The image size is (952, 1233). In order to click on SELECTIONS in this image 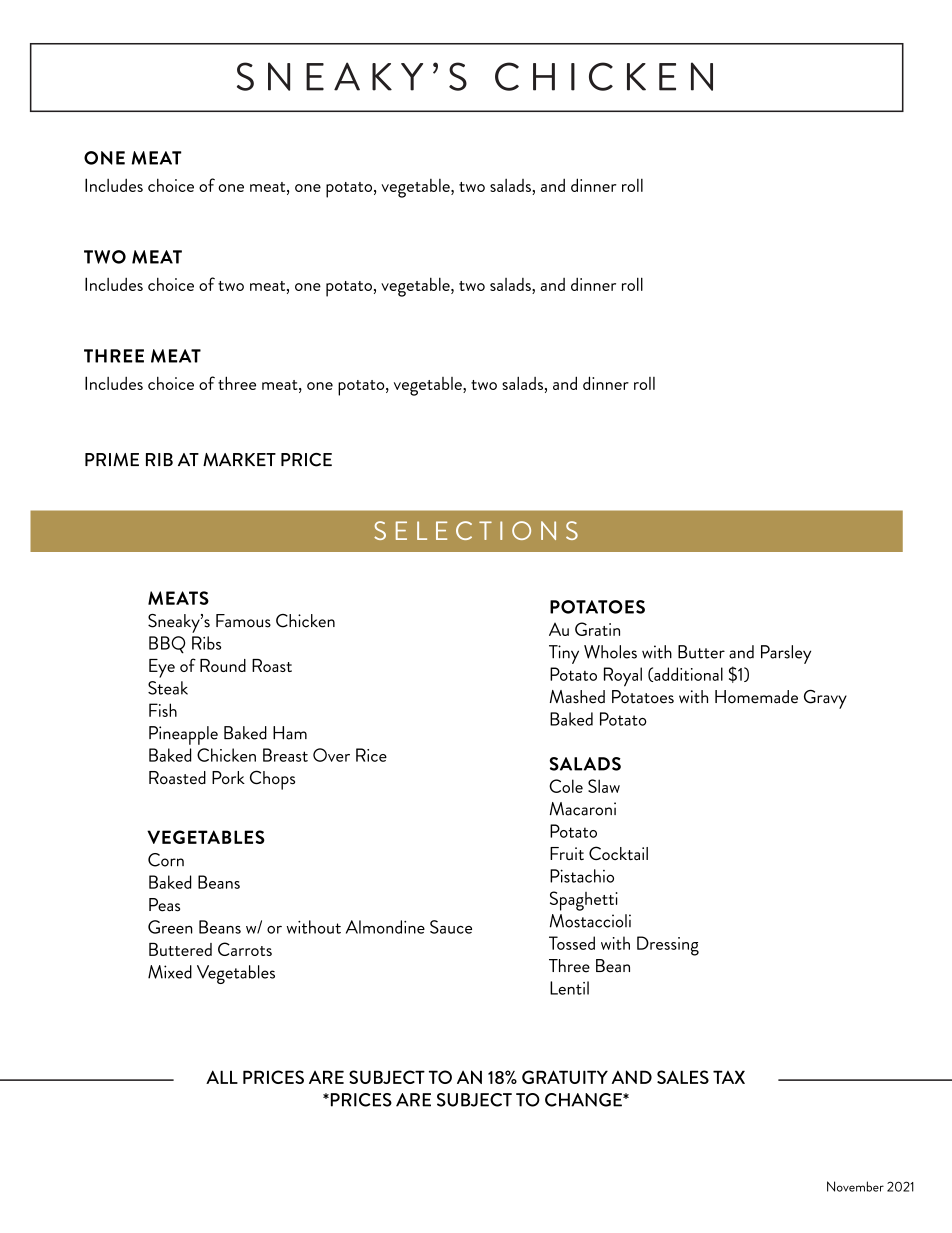, I will do `click(476, 530)`.
